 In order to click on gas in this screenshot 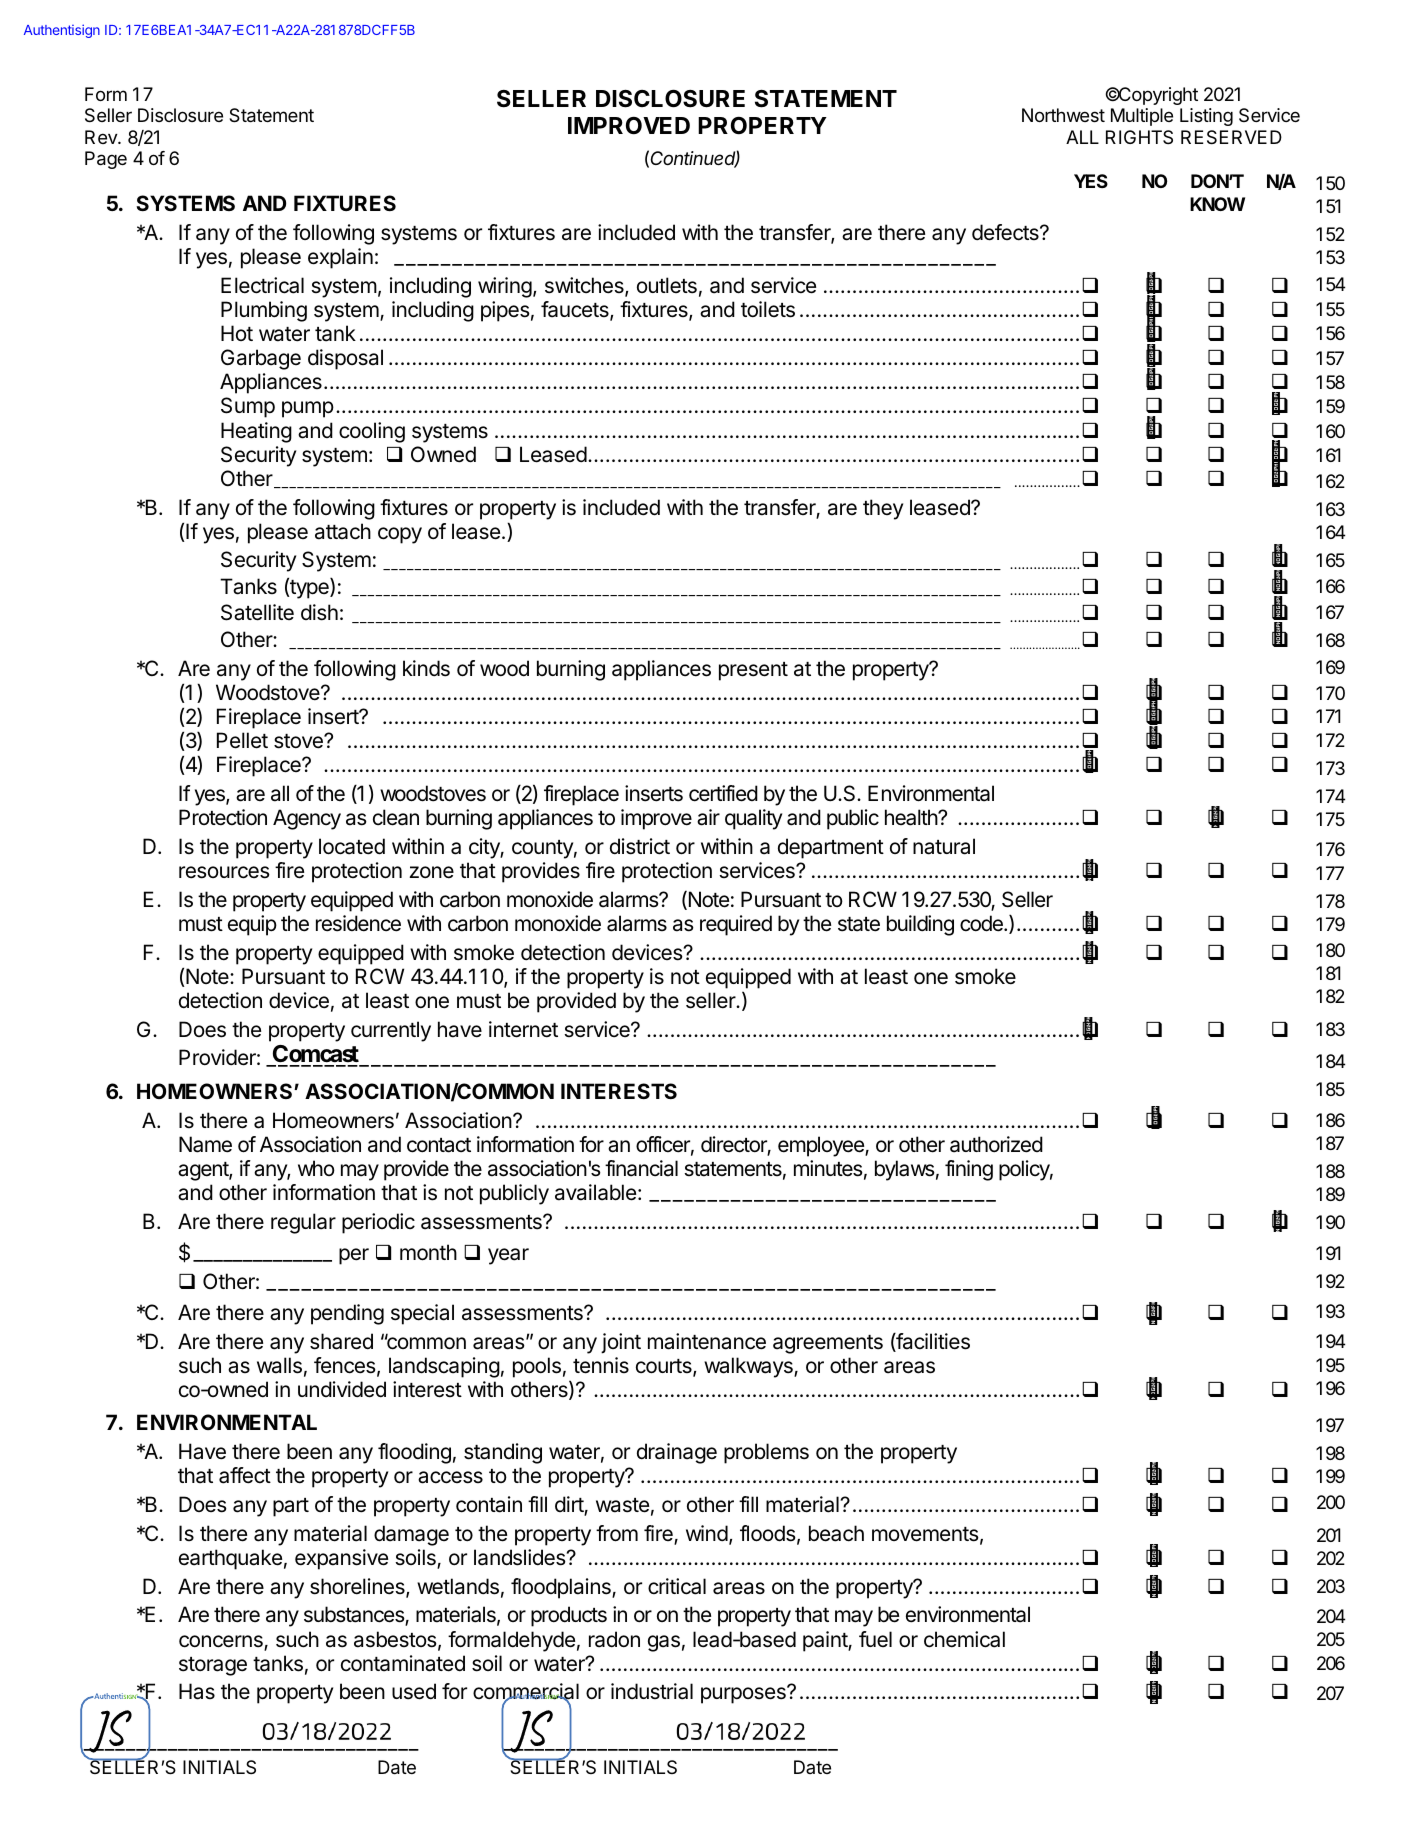, I will do `click(664, 1643)`.
